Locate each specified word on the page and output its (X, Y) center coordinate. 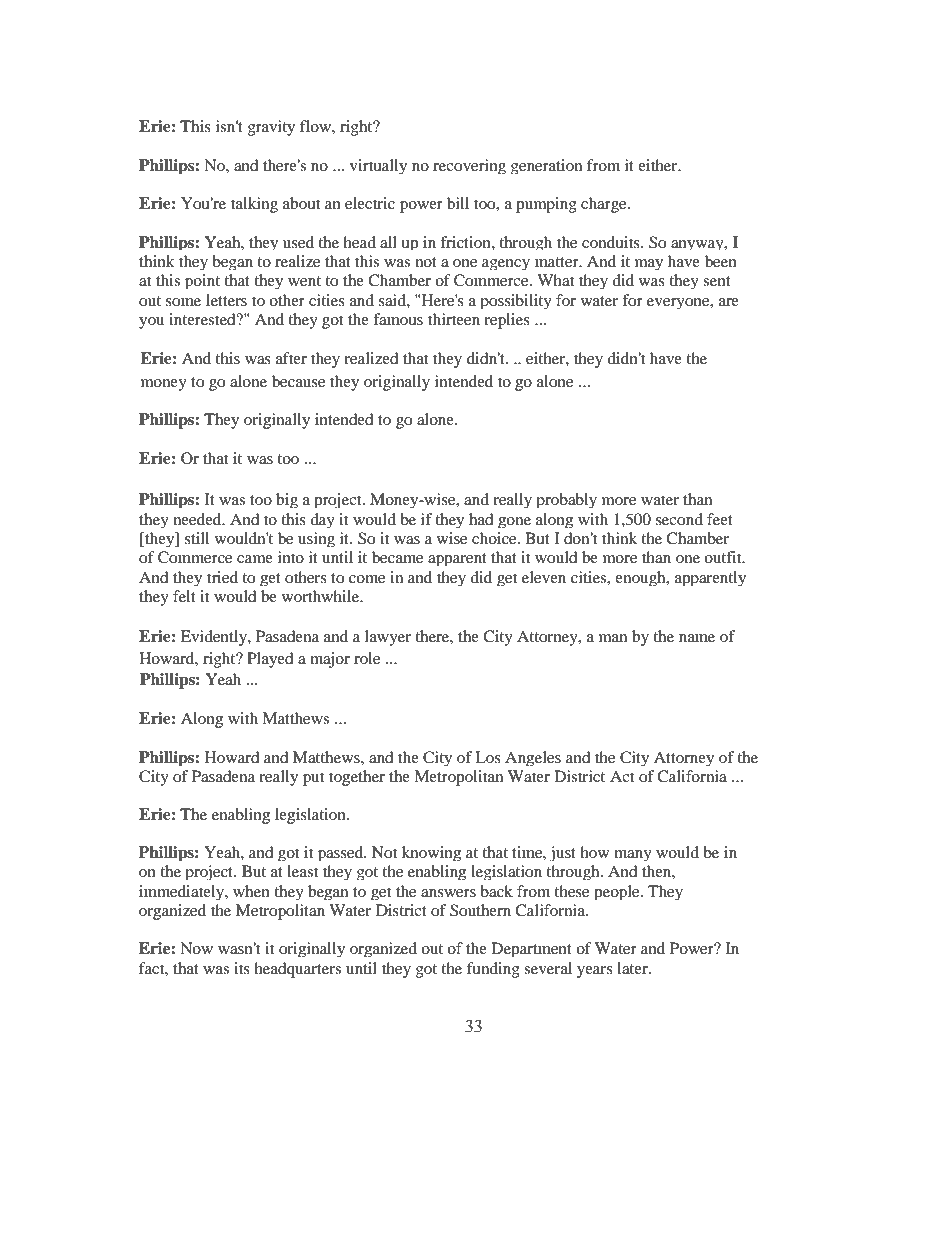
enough (641, 578)
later (633, 968)
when (251, 891)
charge (605, 205)
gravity (271, 128)
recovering (469, 166)
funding (493, 970)
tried (222, 577)
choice (495, 538)
